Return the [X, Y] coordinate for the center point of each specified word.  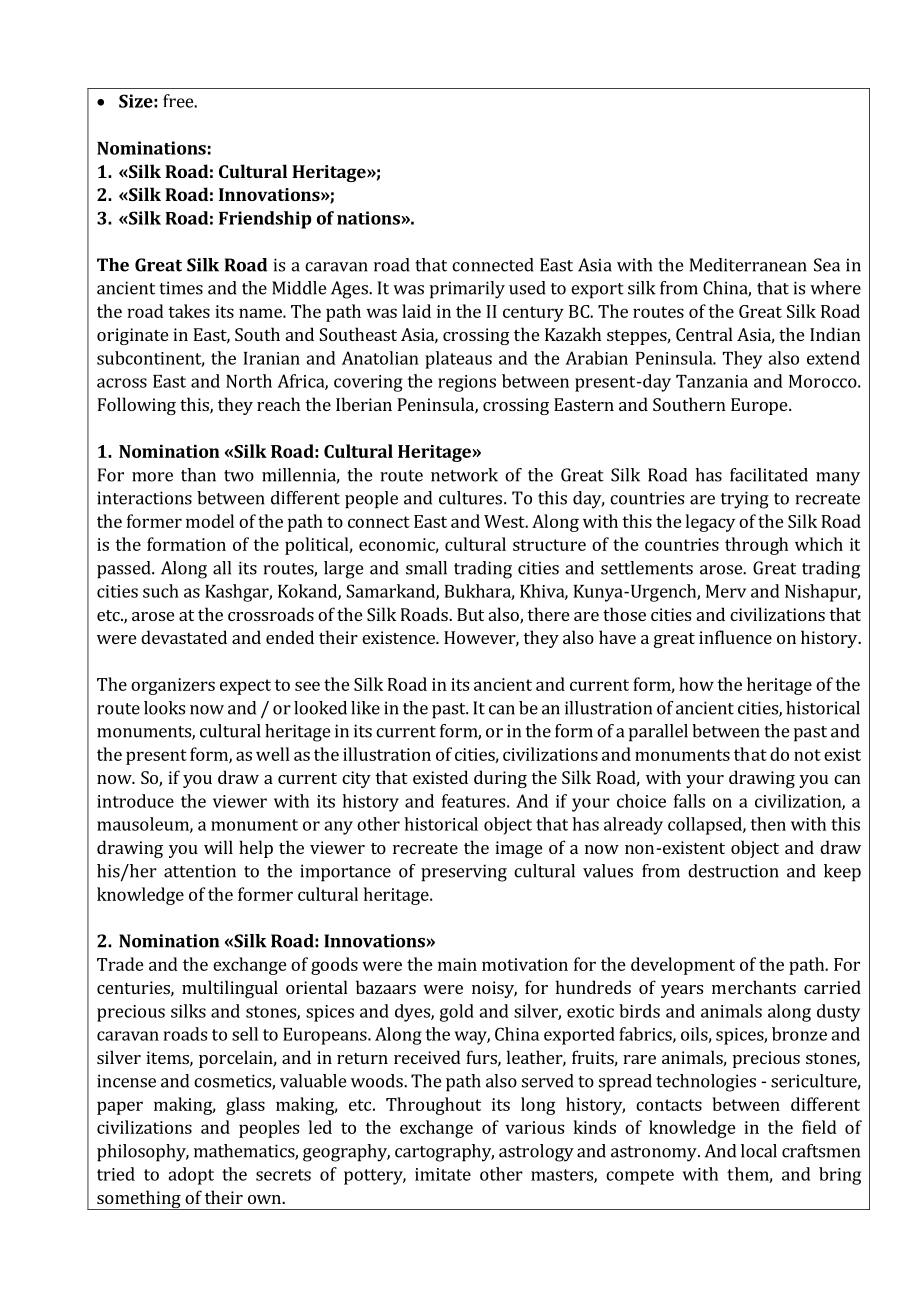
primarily [467, 290]
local [759, 1151]
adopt [191, 1176]
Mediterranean [748, 265]
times [181, 288]
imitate [443, 1174]
